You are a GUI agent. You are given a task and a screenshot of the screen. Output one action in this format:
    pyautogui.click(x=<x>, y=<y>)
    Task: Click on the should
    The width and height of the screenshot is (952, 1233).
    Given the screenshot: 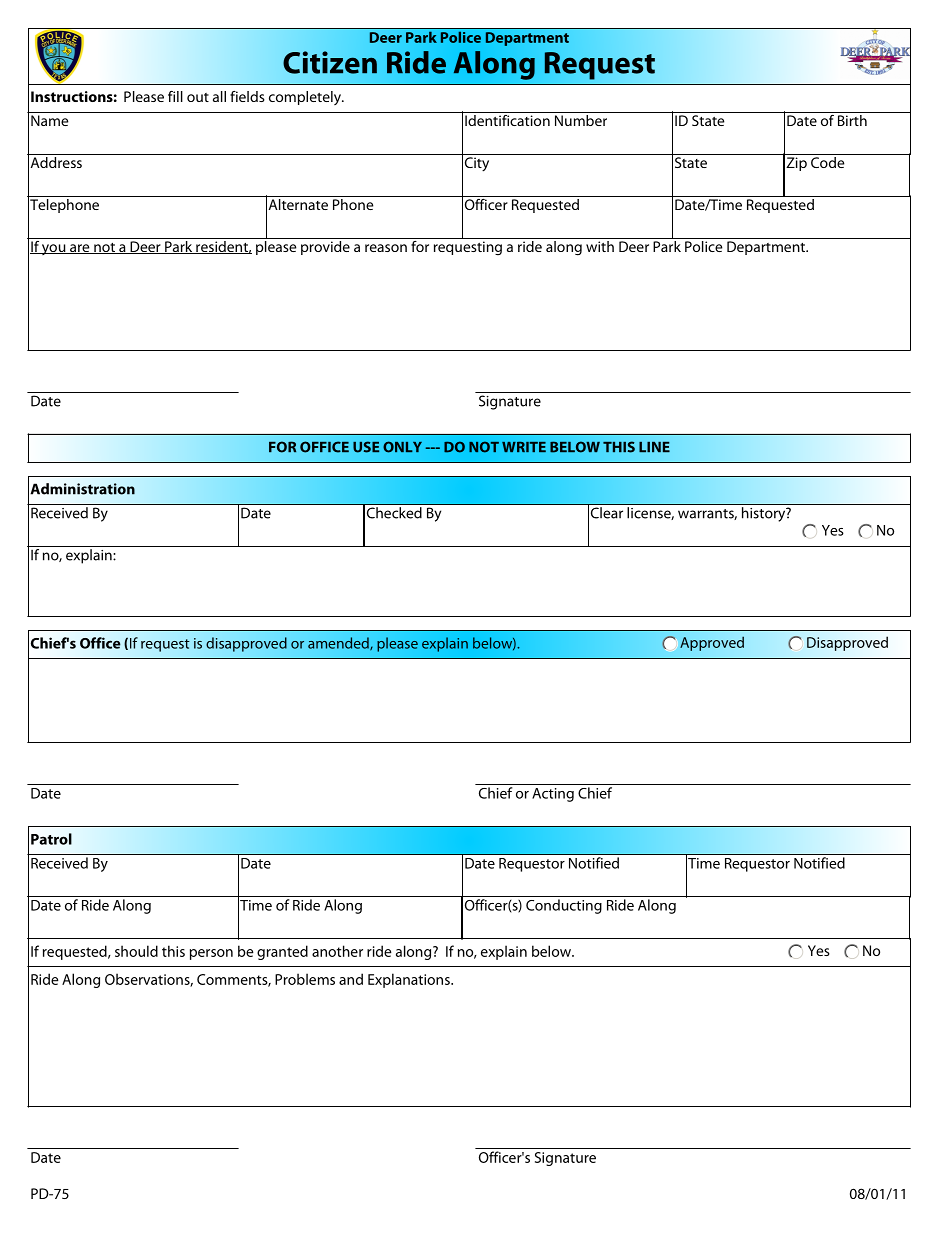 What is the action you would take?
    pyautogui.click(x=136, y=951)
